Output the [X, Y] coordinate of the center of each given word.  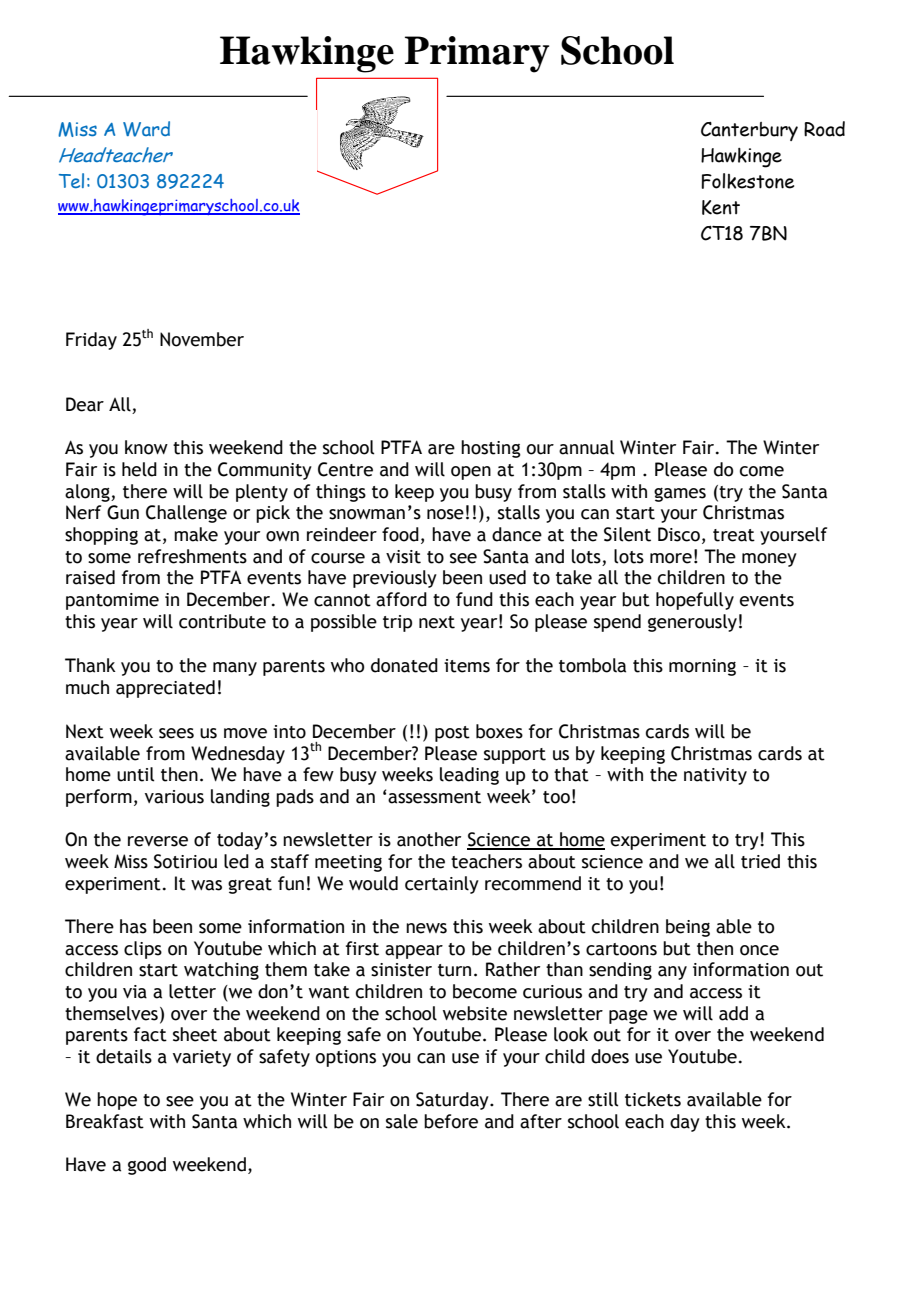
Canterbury [749, 131]
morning [702, 667]
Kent [721, 207]
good [147, 1166]
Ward [146, 129]
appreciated [165, 689]
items [467, 666]
